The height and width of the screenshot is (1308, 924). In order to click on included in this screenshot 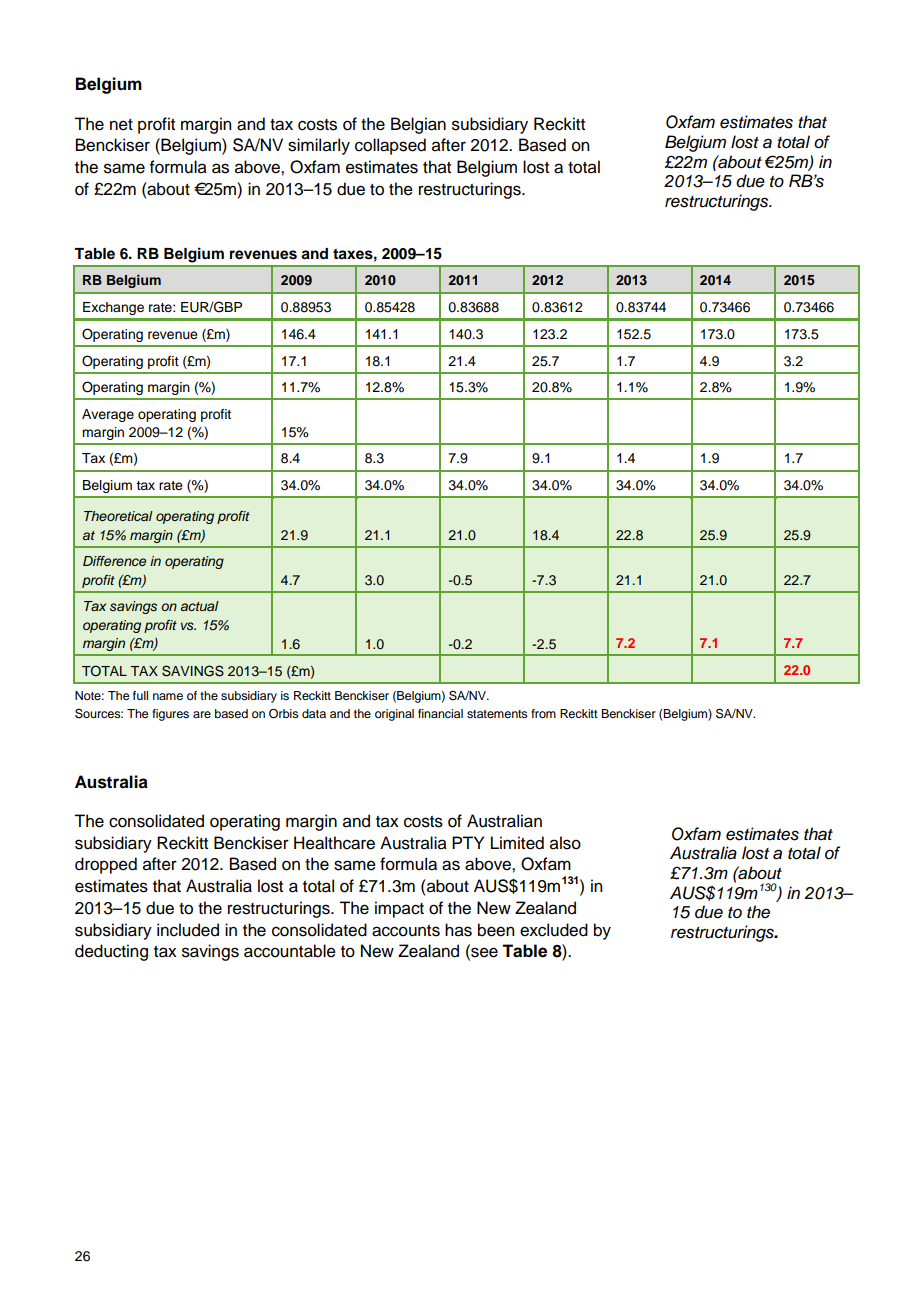, I will do `click(188, 930)`.
